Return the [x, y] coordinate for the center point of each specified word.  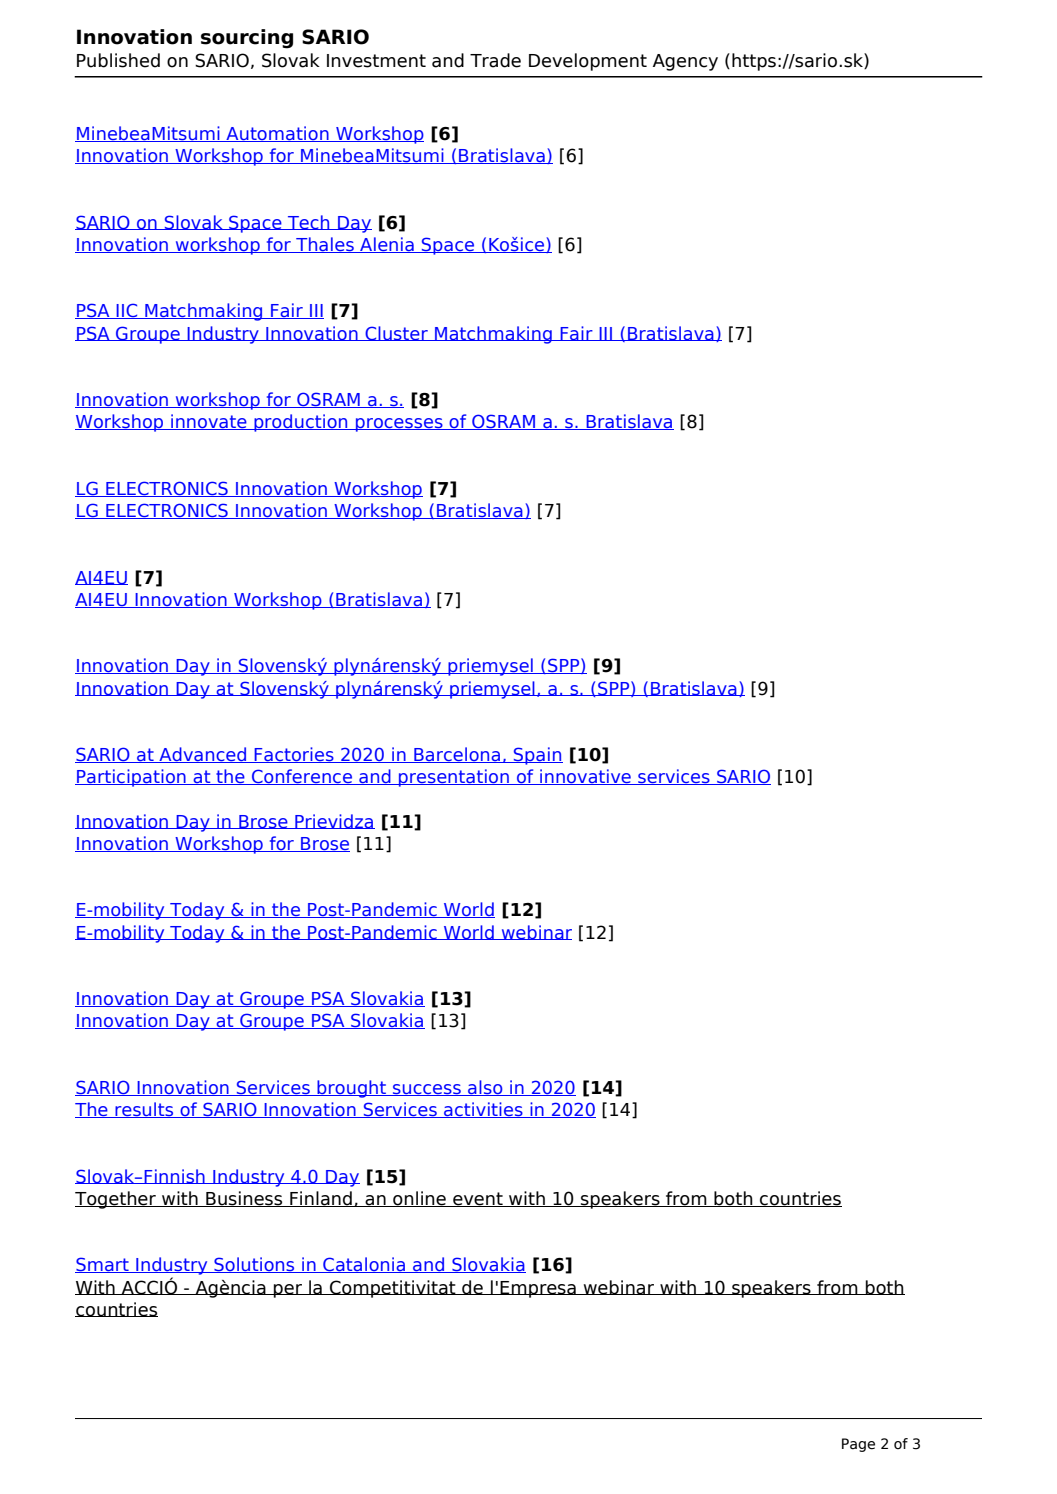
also [485, 1088]
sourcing [247, 39]
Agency [685, 62]
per [288, 1291]
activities [483, 1110]
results [144, 1110]
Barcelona [457, 755]
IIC [127, 311]
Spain [537, 756]
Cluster [396, 333]
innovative [585, 777]
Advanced [203, 755]
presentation [454, 778]
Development [588, 62]
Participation [131, 778]
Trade [495, 60]
